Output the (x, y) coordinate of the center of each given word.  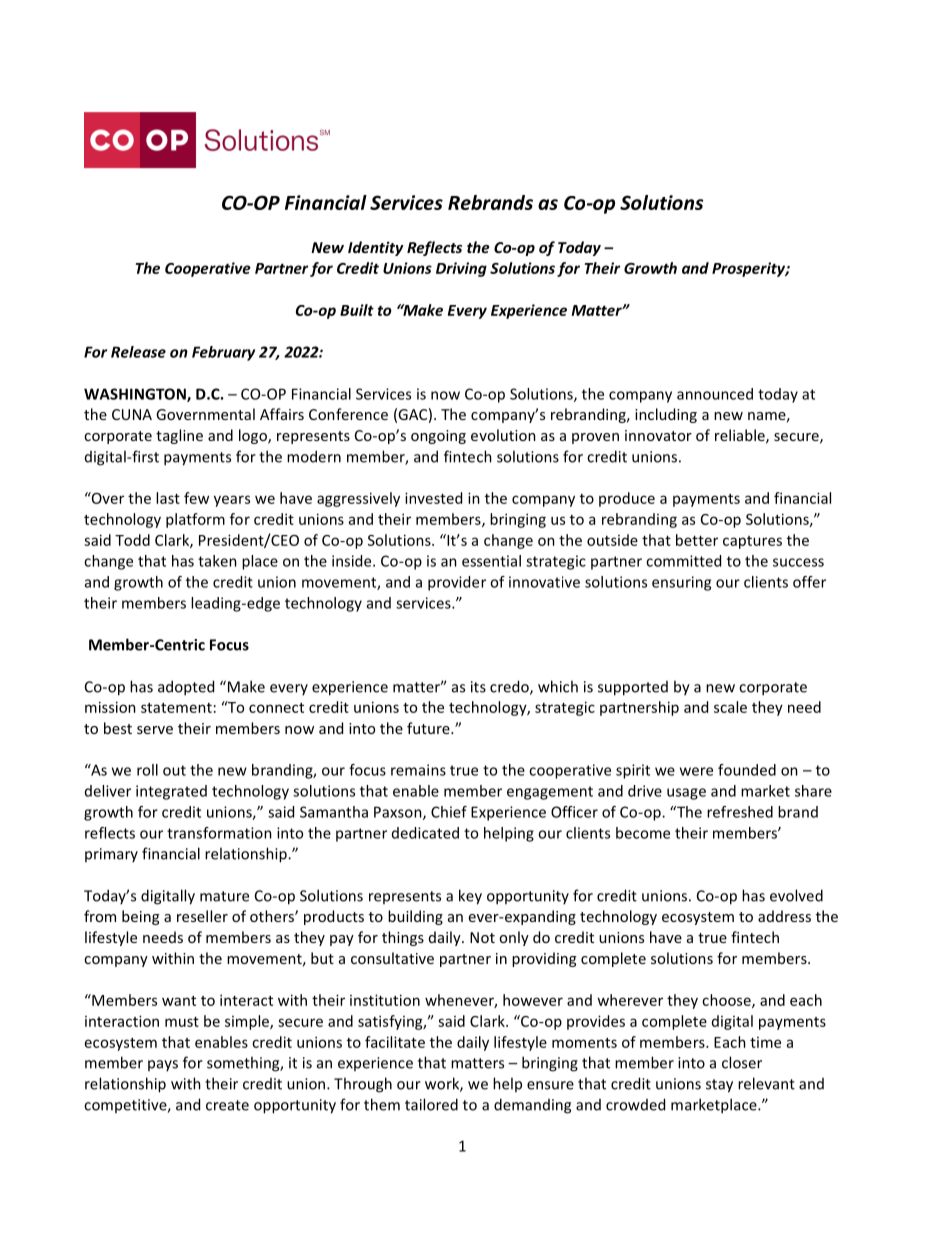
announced (715, 394)
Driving (461, 269)
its (478, 687)
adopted (186, 688)
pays (163, 1065)
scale (730, 707)
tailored (431, 1104)
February (223, 353)
